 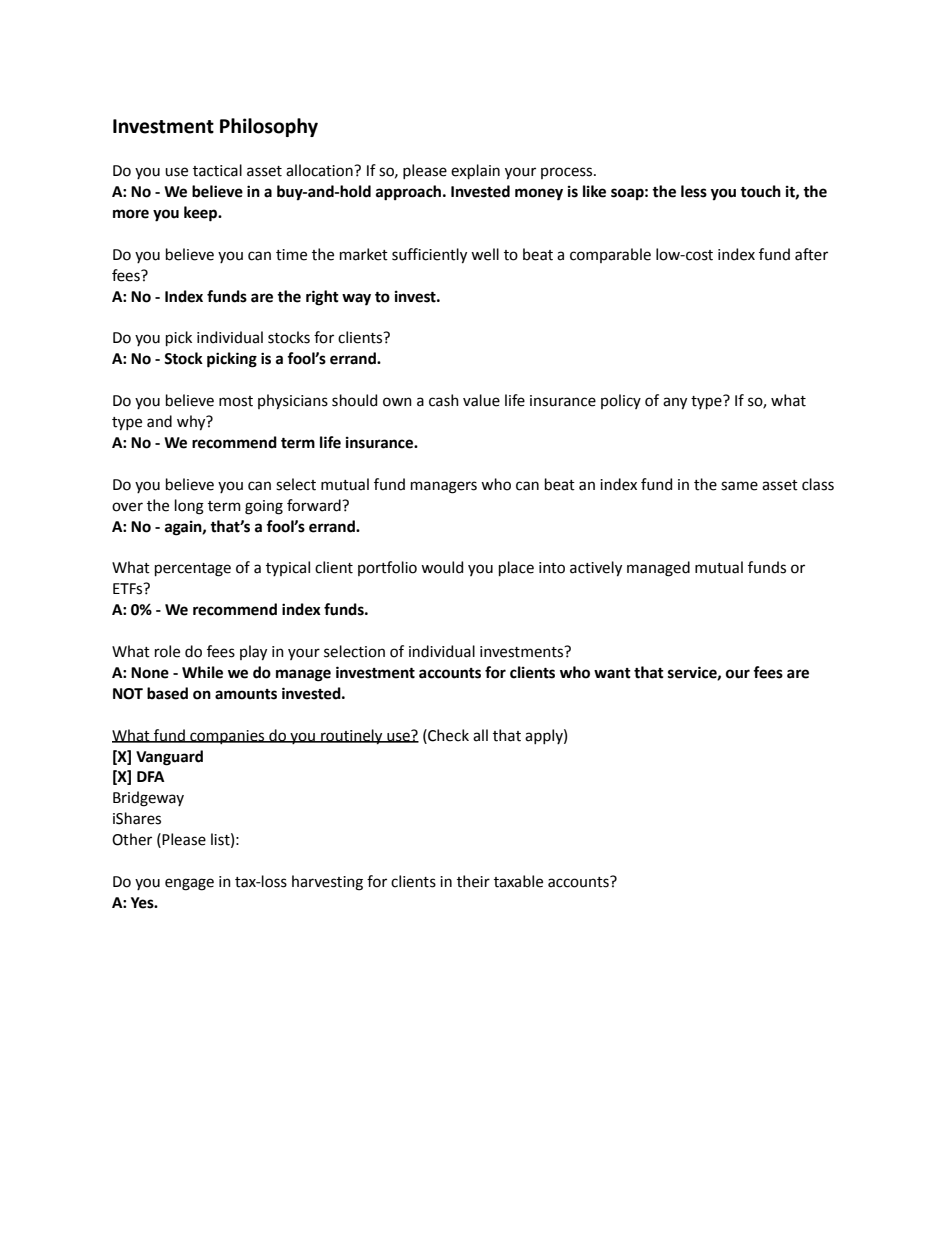 What do you see at coordinates (675, 403) in the page?
I see `any` at bounding box center [675, 403].
